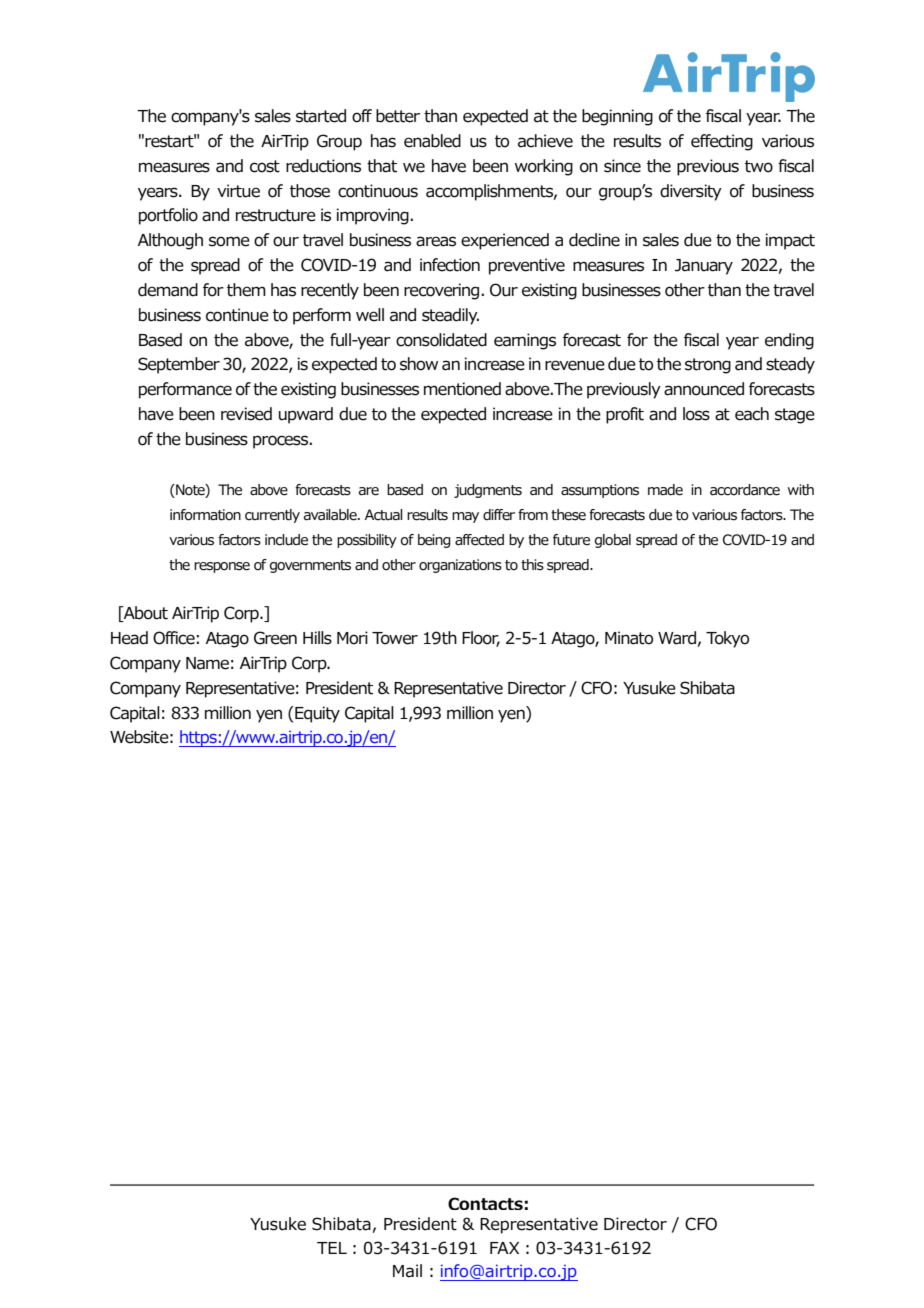 This document has height=1308, width=924. I want to click on Name, so click(207, 663).
